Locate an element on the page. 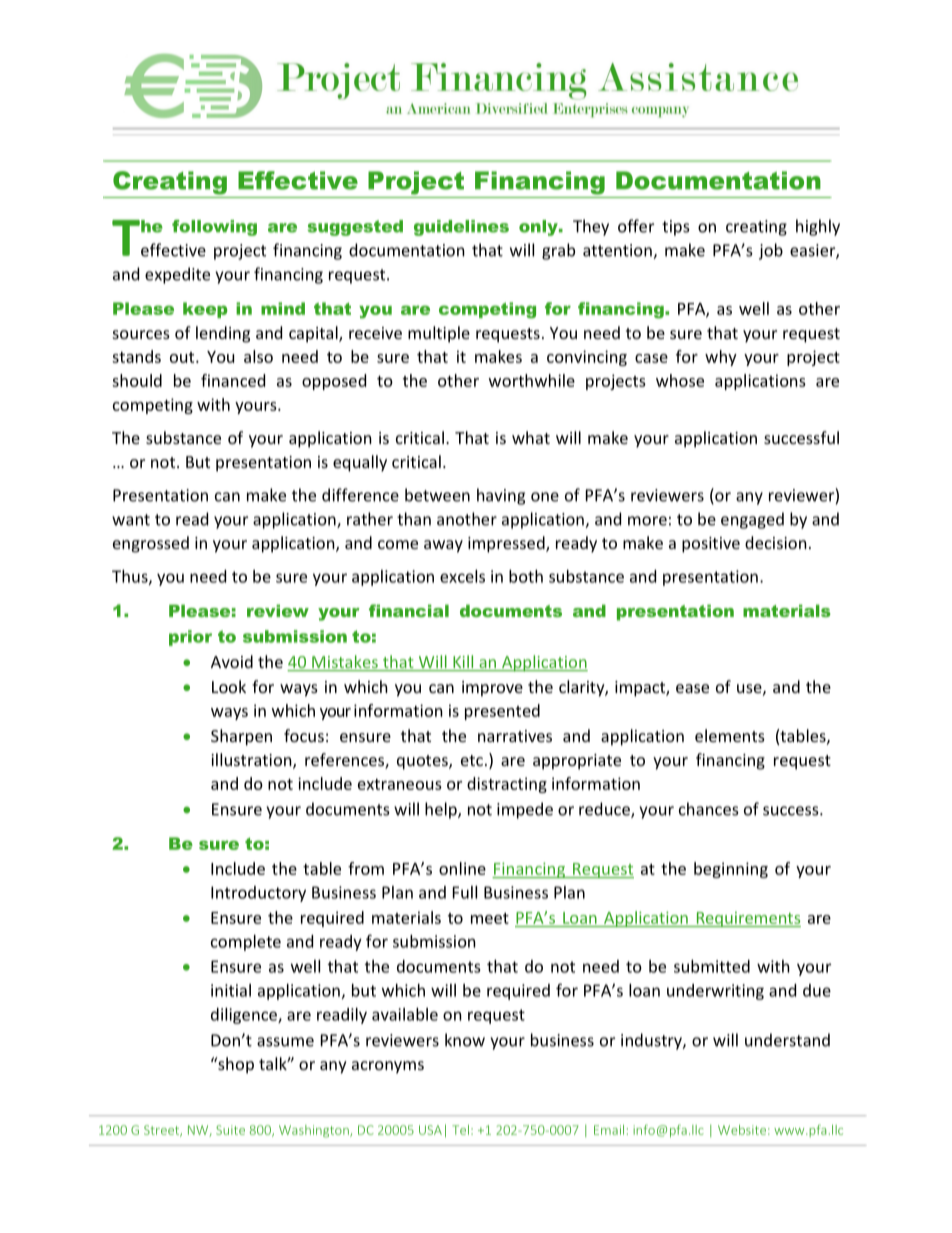 The image size is (952, 1233). engrossed is located at coordinates (151, 544).
